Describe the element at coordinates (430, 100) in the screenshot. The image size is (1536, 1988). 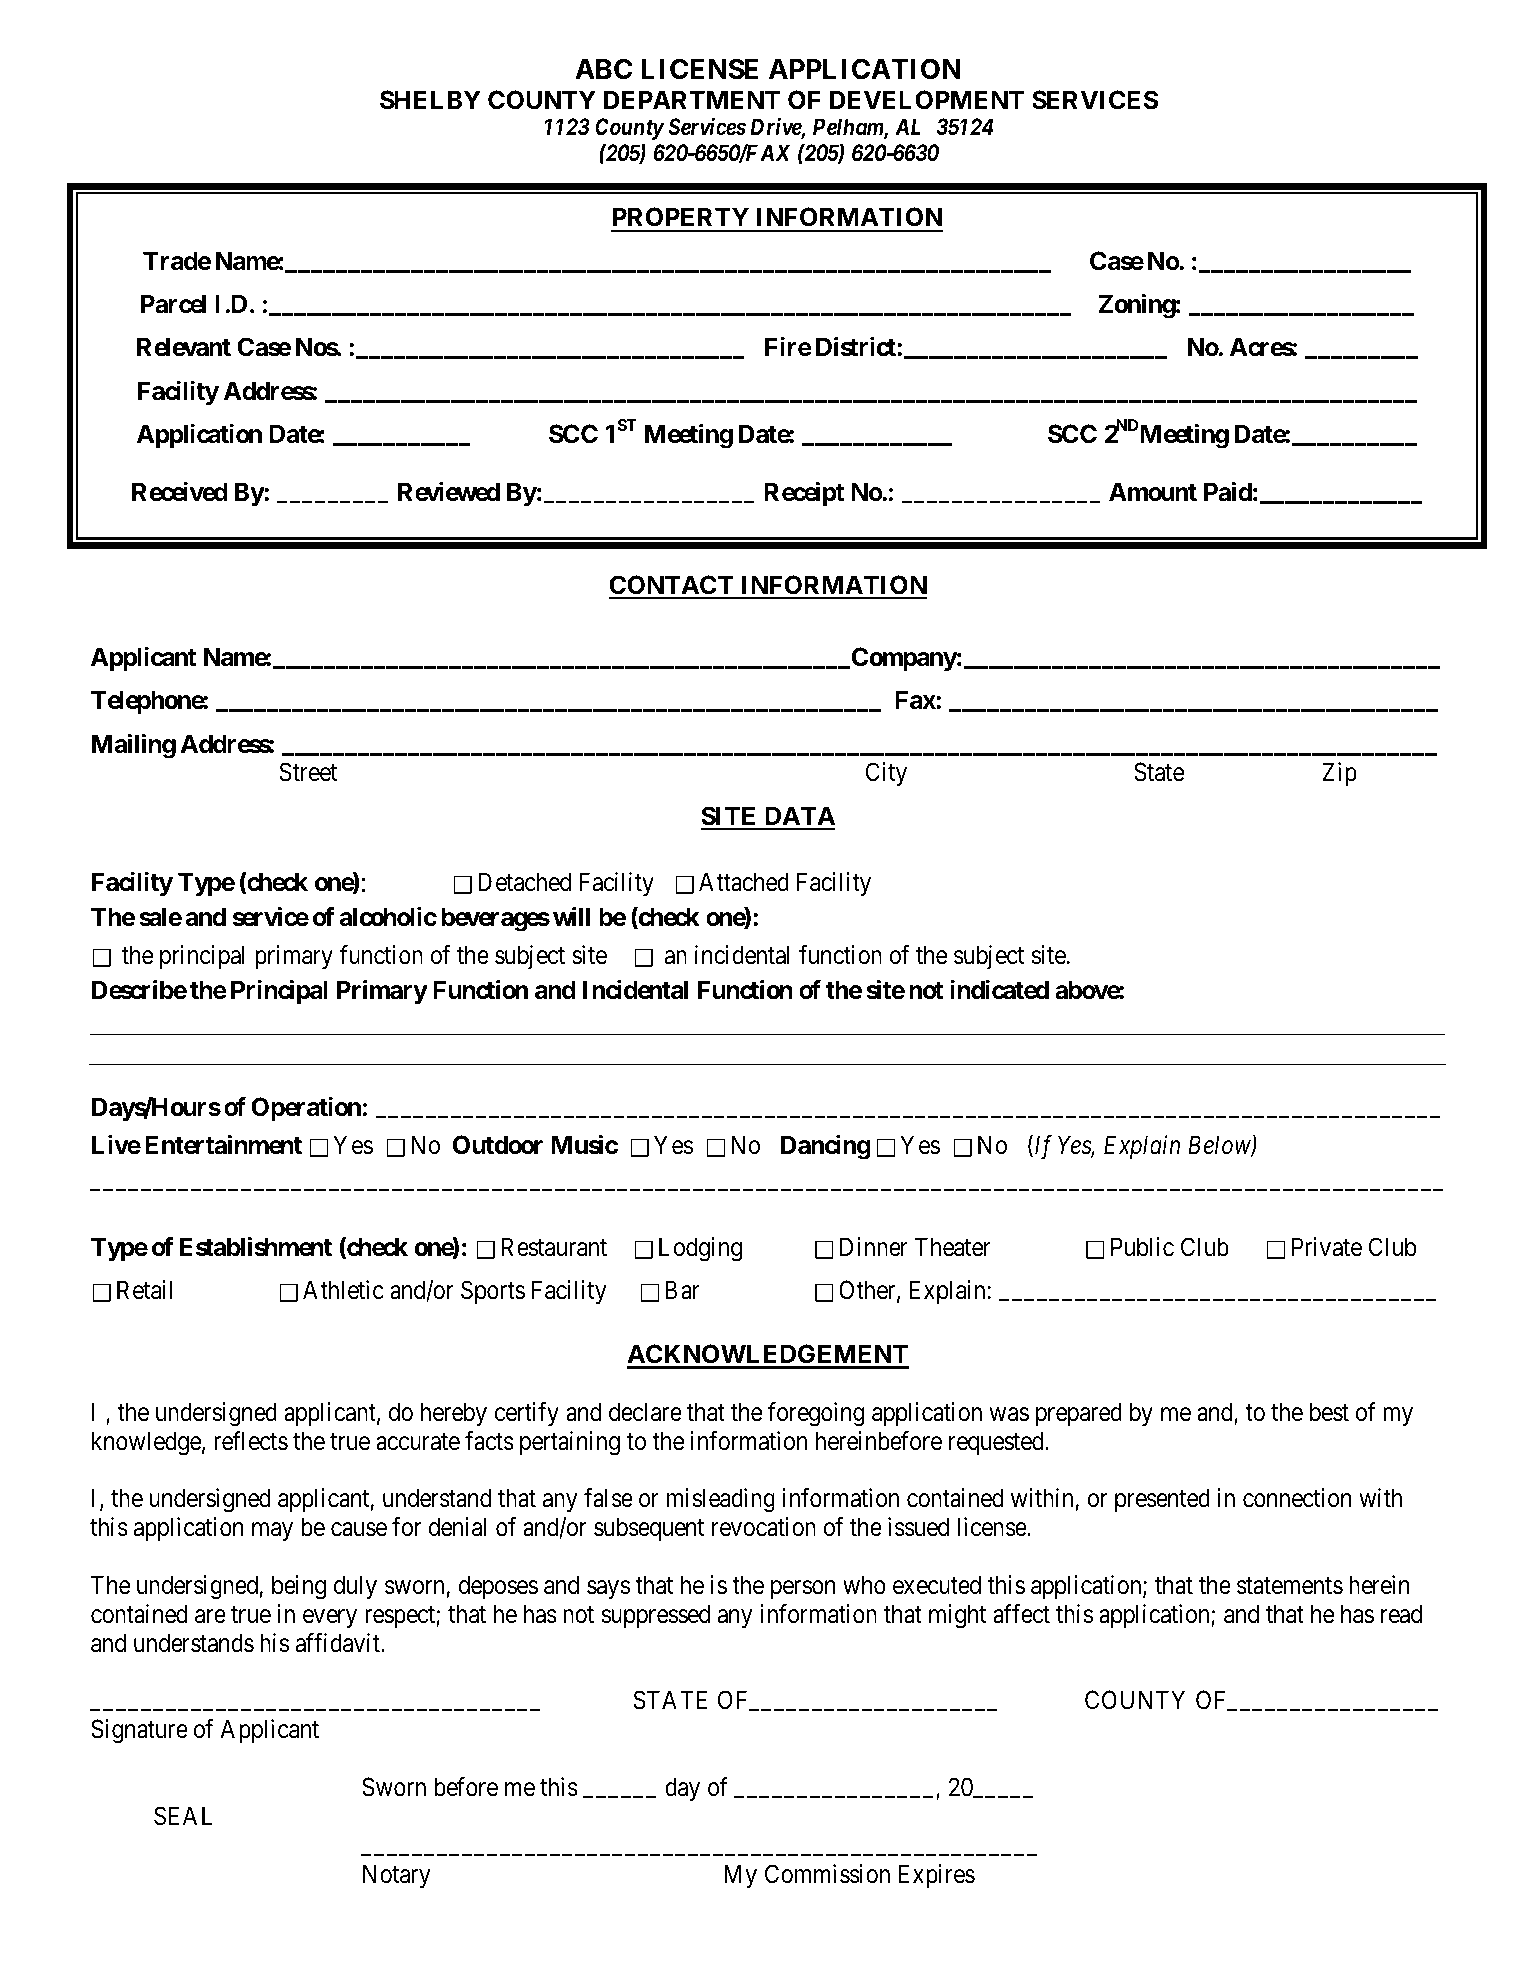
I see `SHELBY` at that location.
